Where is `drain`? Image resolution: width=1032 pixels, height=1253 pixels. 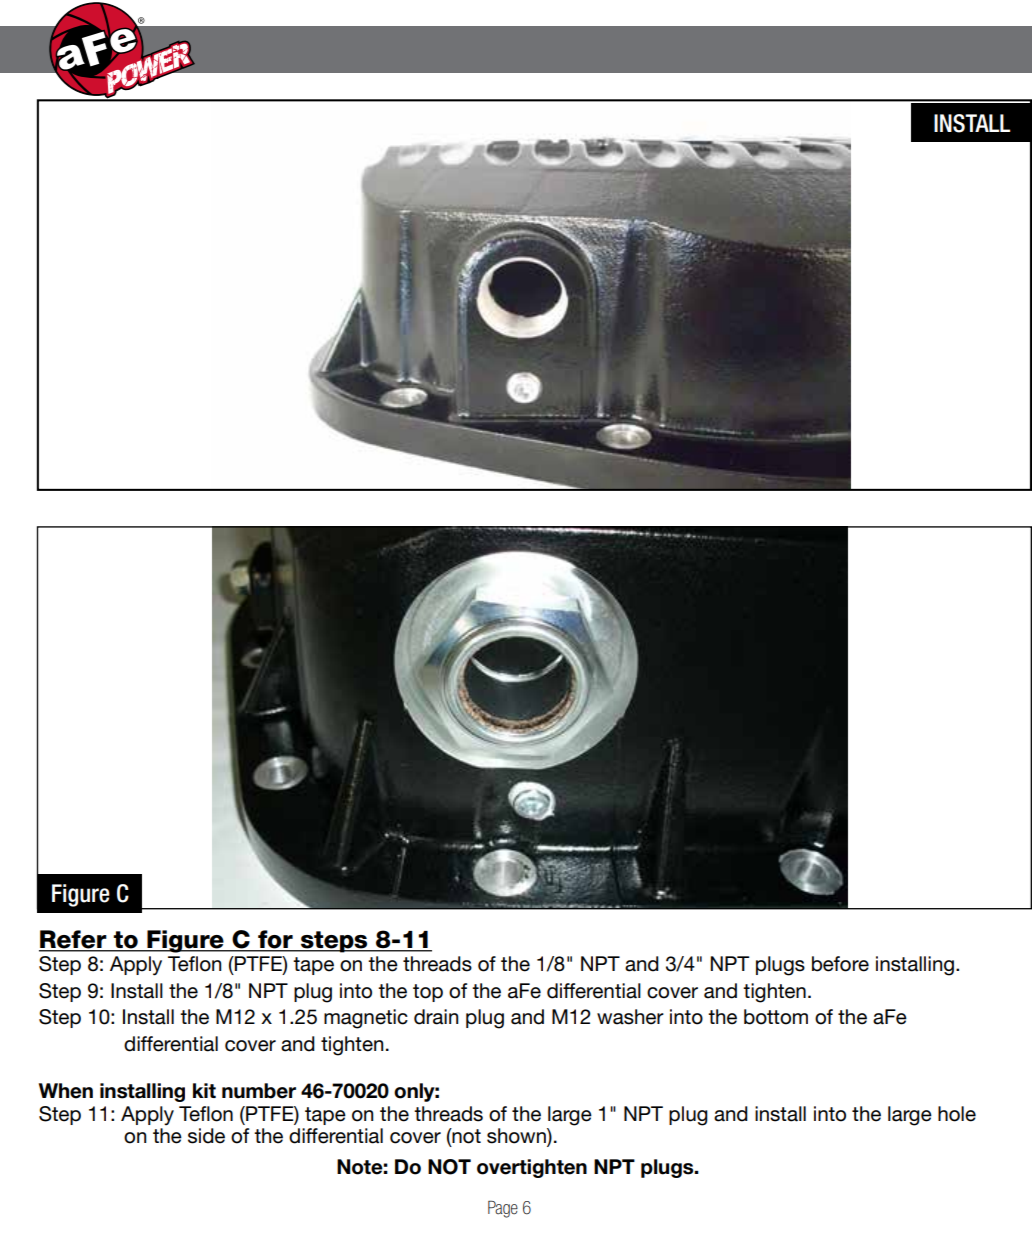 drain is located at coordinates (436, 1017).
